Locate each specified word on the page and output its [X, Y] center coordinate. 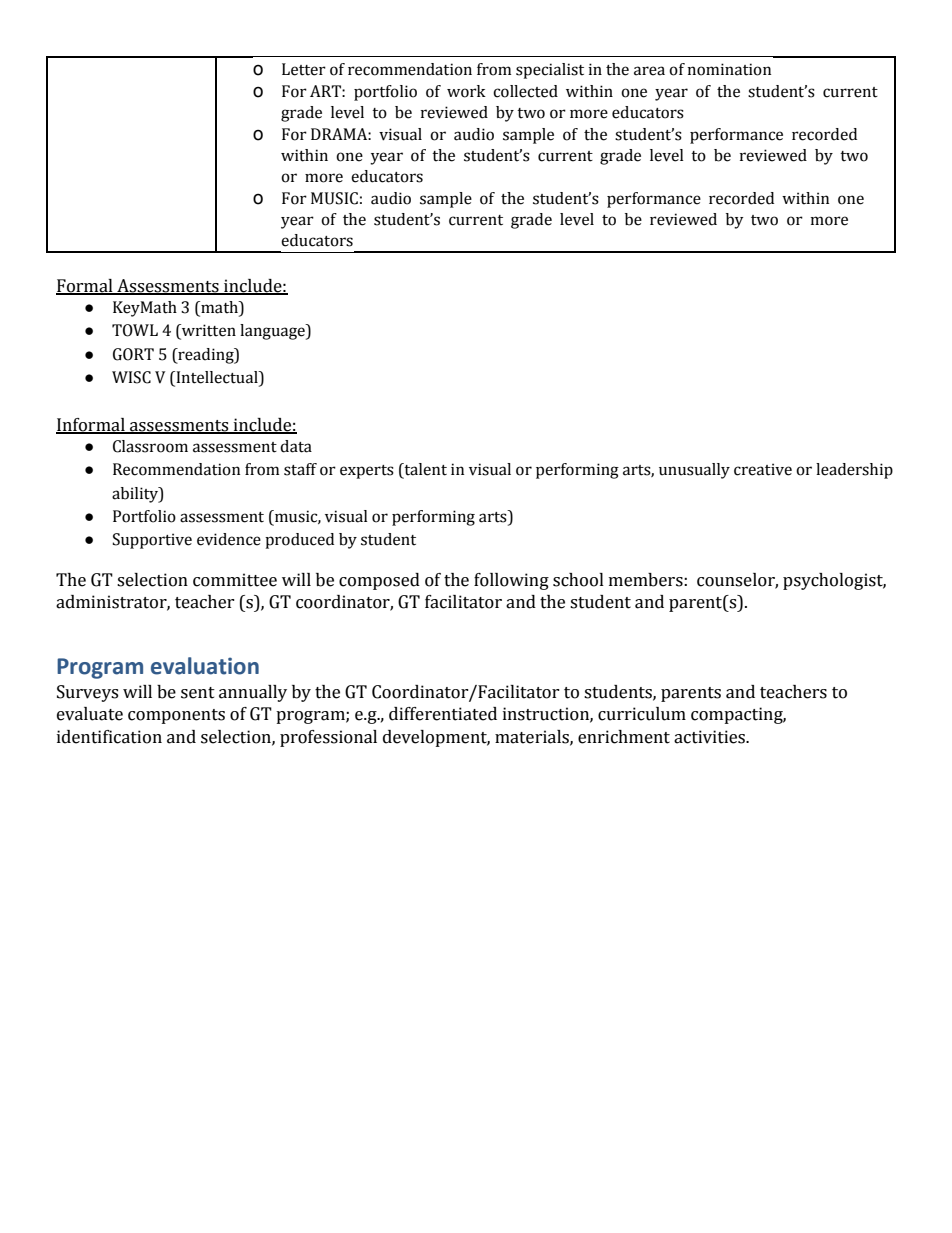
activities [711, 737]
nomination [729, 69]
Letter [304, 69]
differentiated [443, 714]
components [176, 716]
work [466, 91]
